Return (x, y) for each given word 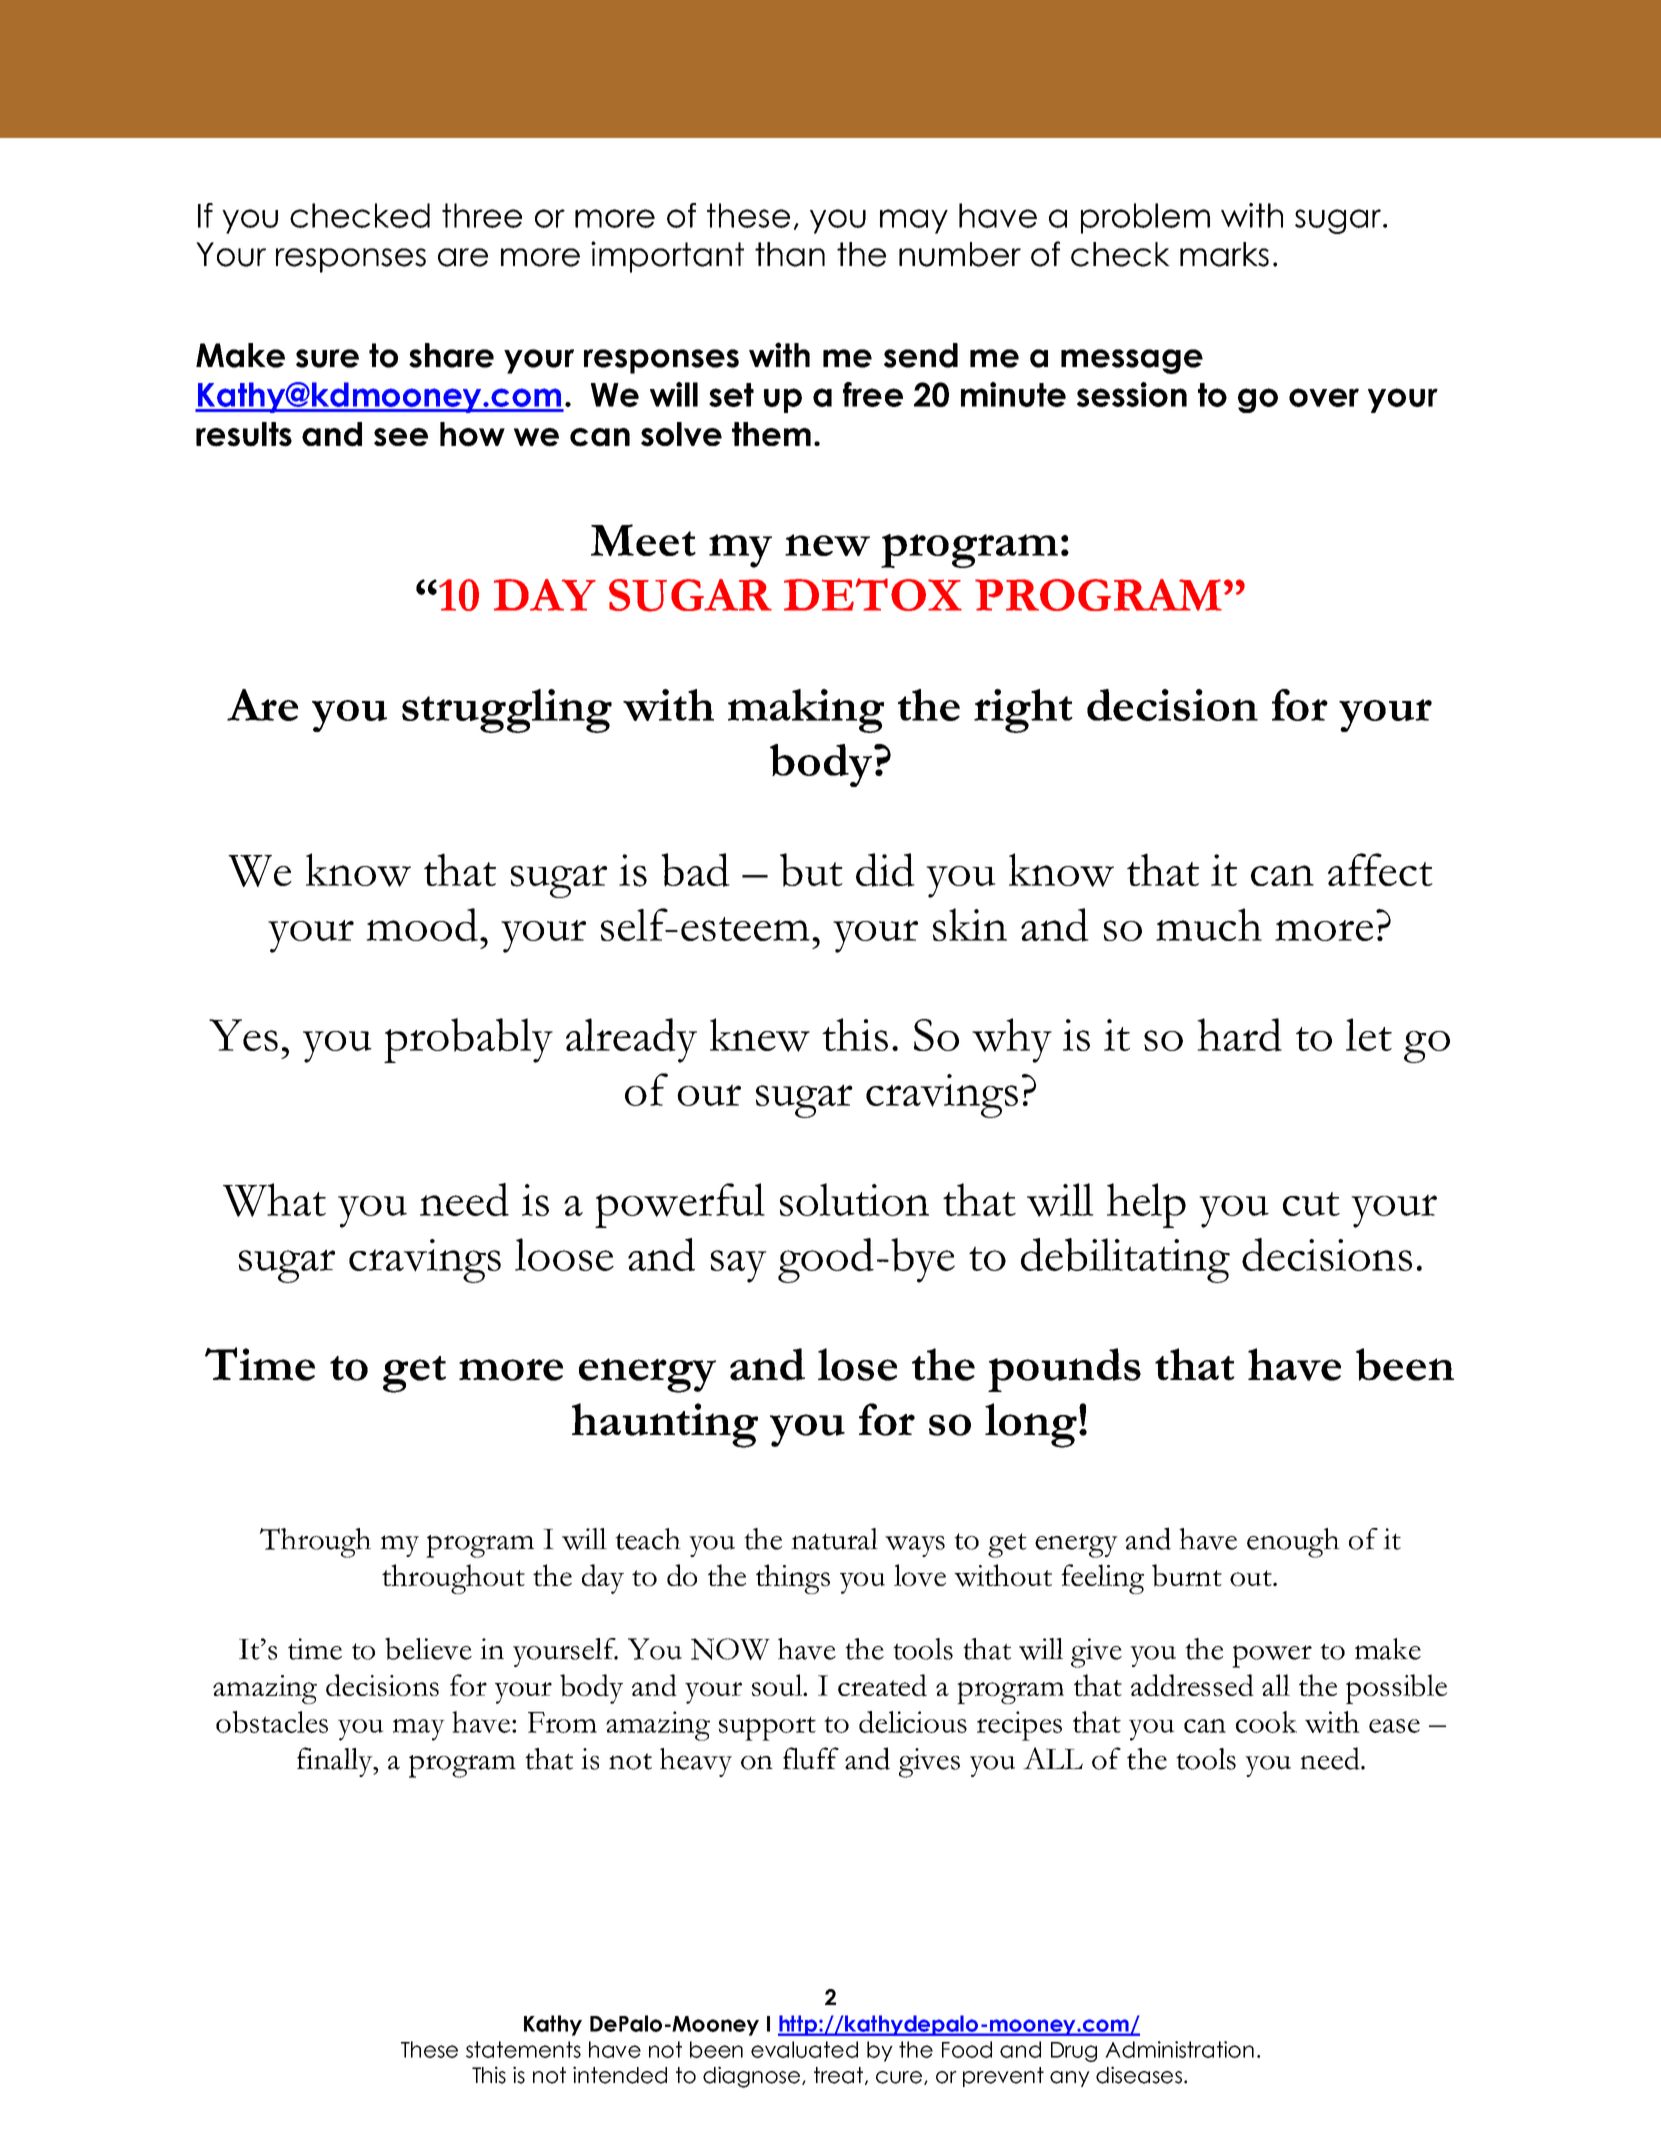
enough (1293, 1543)
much (1209, 924)
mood (422, 925)
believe (428, 1648)
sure (327, 358)
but (811, 870)
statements (523, 2049)
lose (857, 1364)
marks (1224, 254)
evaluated (804, 2049)
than (790, 254)
